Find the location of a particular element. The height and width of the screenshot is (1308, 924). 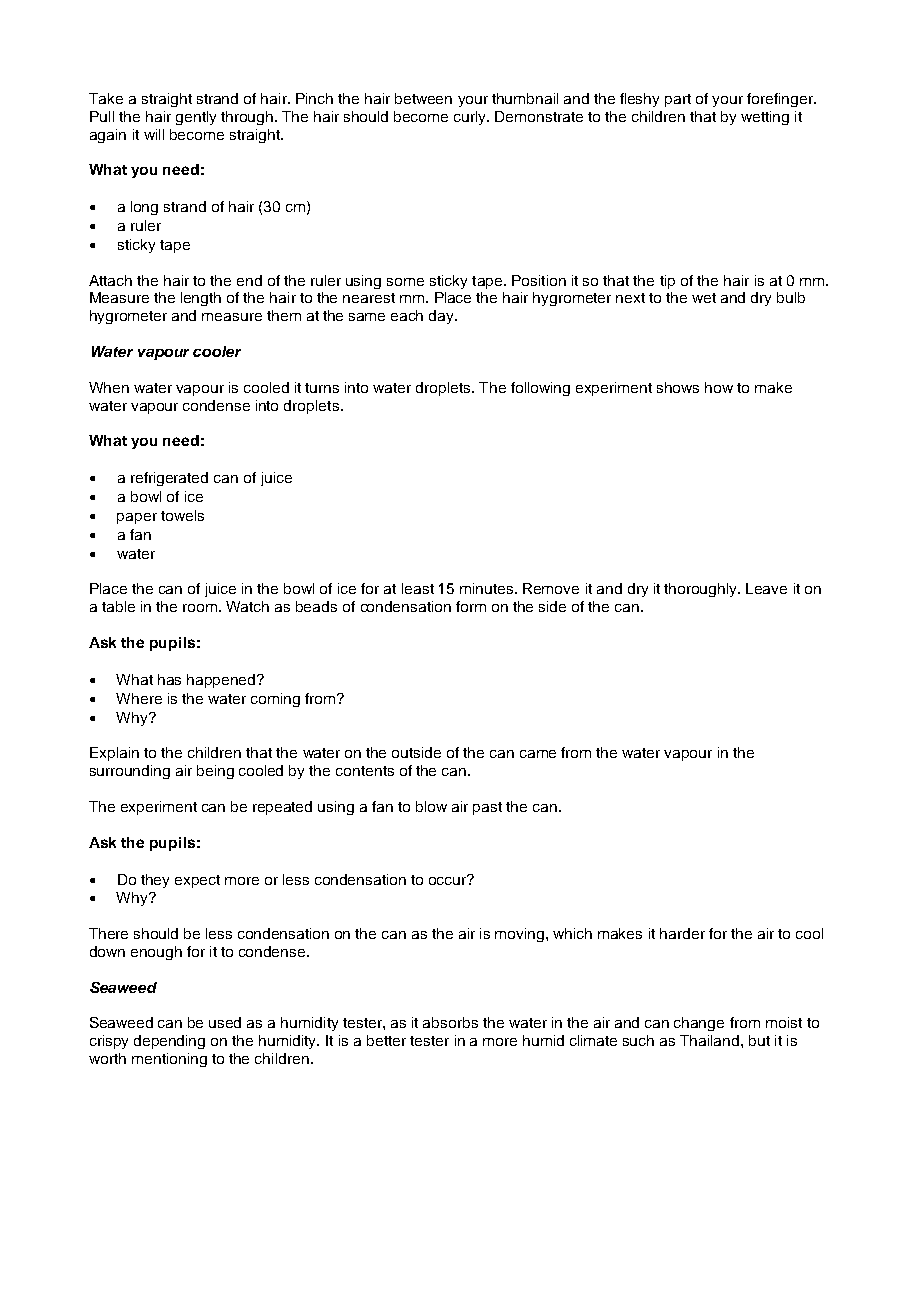

least is located at coordinates (418, 588).
